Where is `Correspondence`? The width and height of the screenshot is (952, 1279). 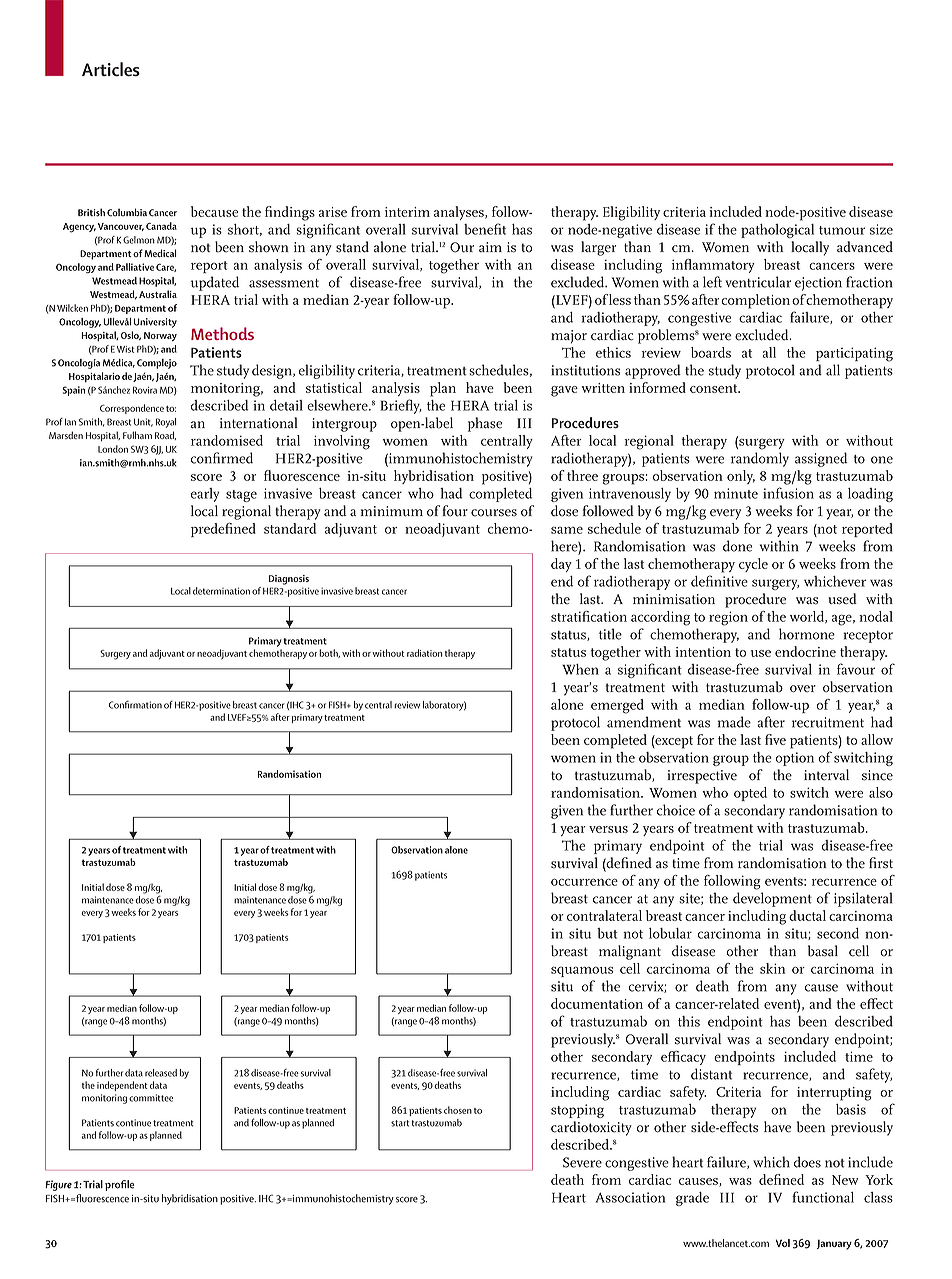
Correspondence is located at coordinates (132, 409).
